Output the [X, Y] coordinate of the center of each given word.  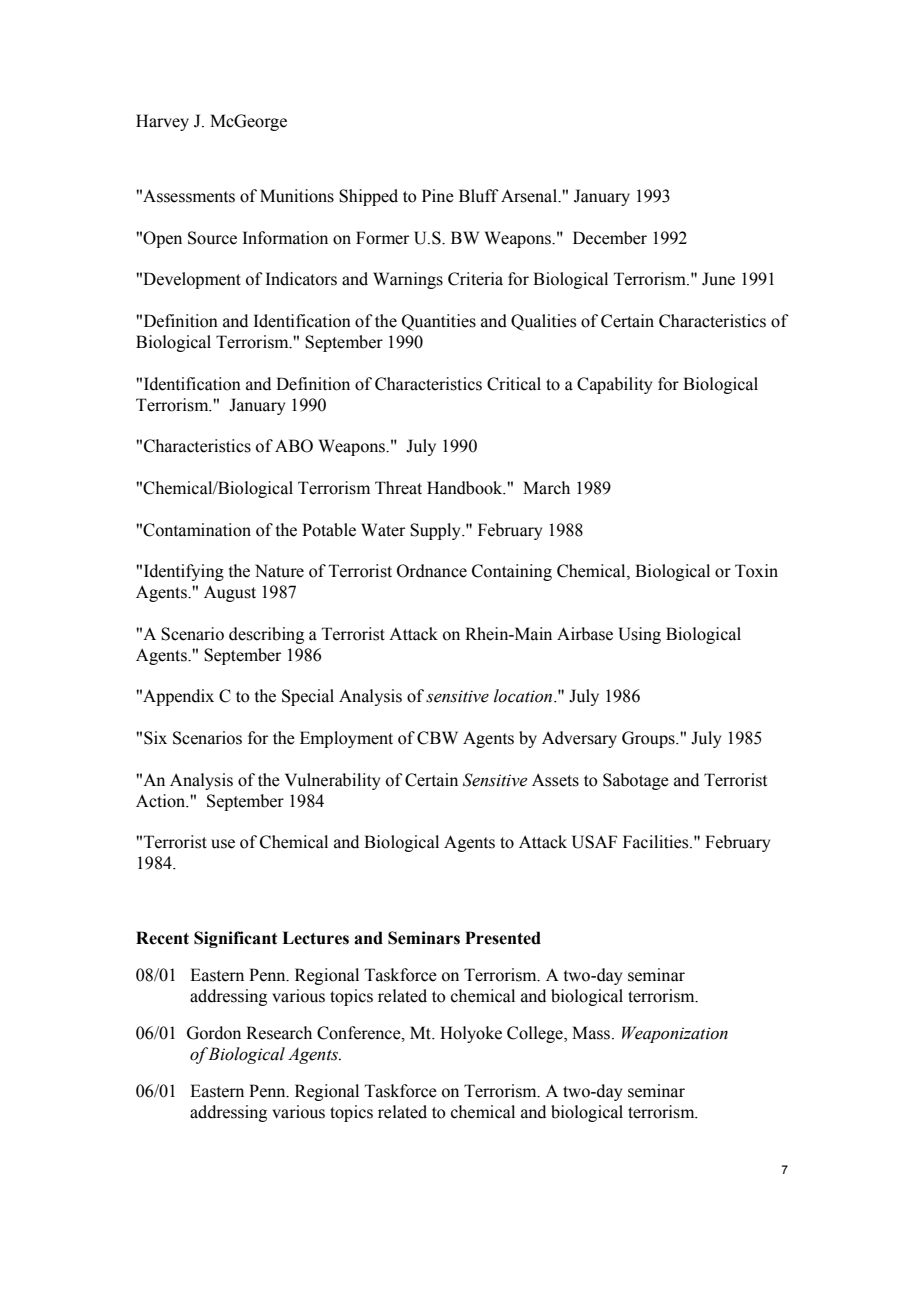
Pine [438, 196]
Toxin [756, 571]
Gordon [214, 1033]
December [610, 238]
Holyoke [471, 1034]
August [230, 593]
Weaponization [675, 1034]
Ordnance [432, 571]
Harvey [162, 122]
